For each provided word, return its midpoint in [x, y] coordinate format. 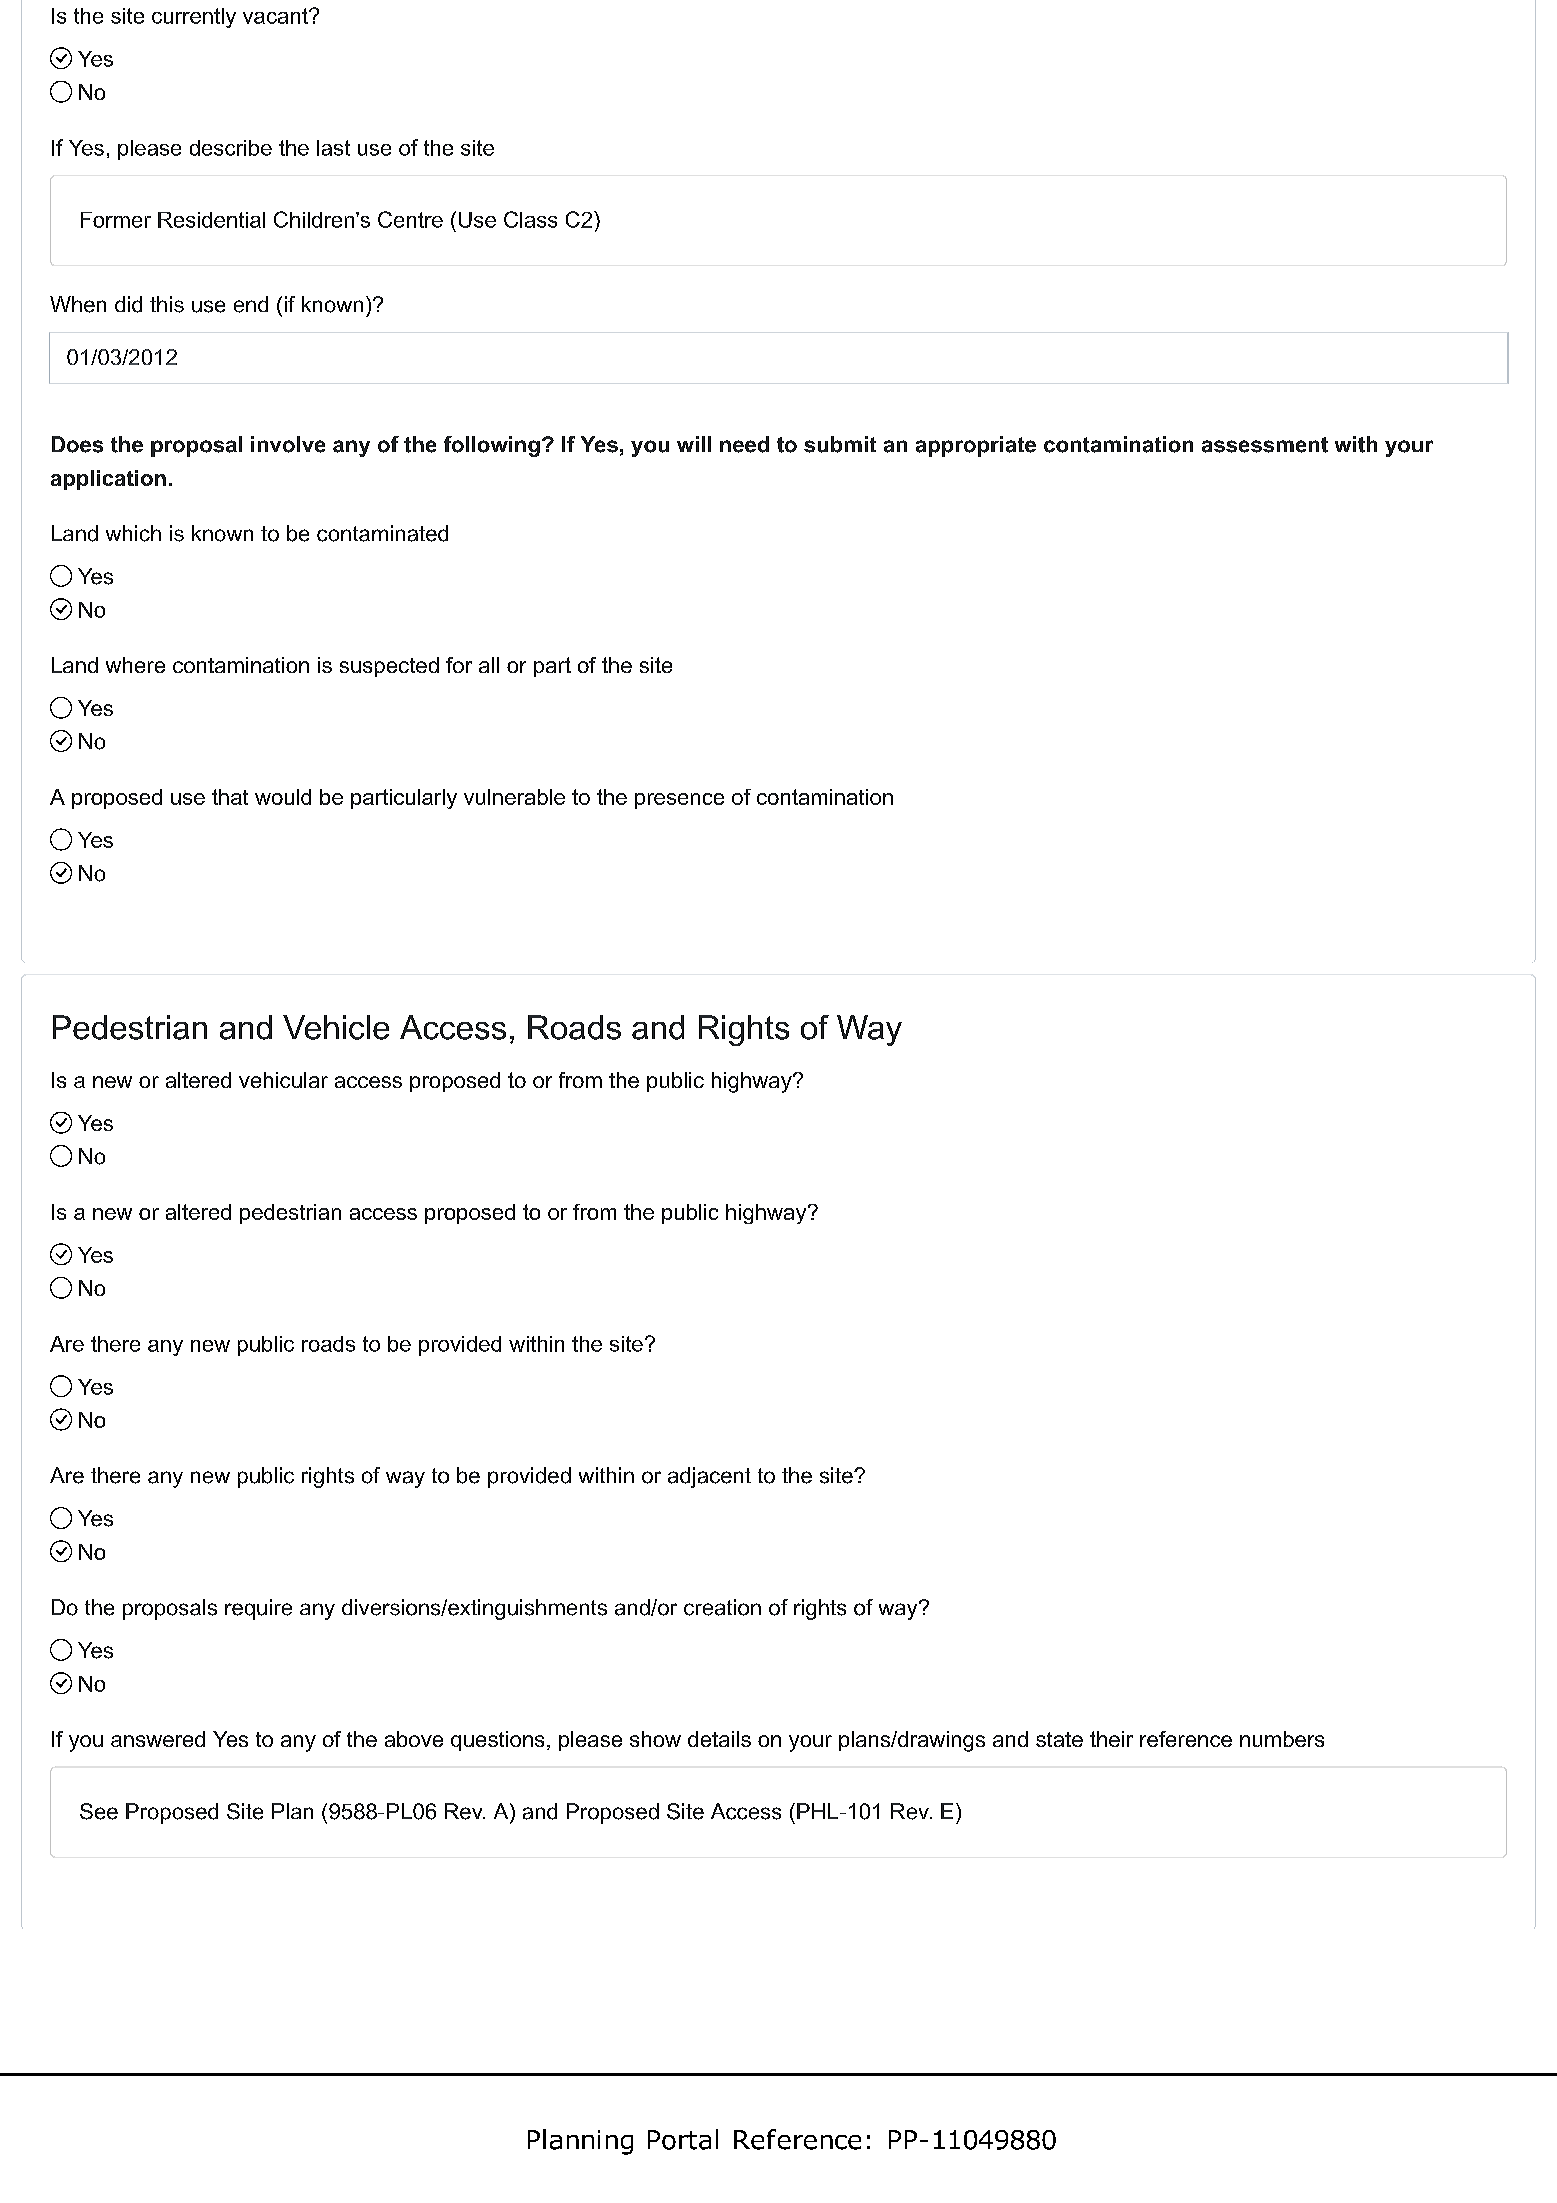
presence [679, 801]
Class [530, 219]
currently [194, 18]
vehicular [283, 1080]
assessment [1265, 445]
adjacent [709, 1477]
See [99, 1811]
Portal [683, 2139]
